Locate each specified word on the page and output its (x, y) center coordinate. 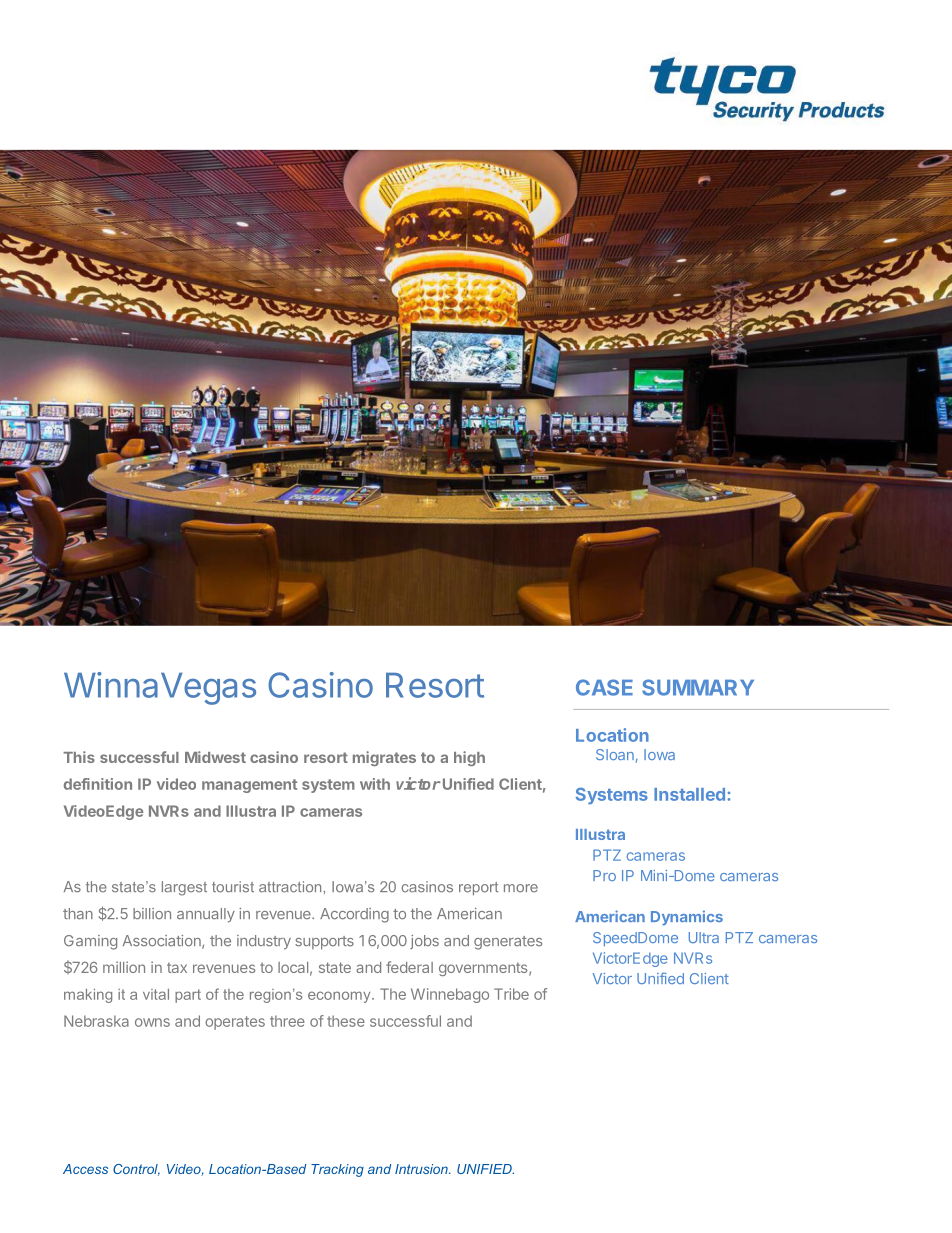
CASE (604, 687)
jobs (424, 942)
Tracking (337, 1170)
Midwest (215, 757)
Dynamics (687, 917)
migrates (384, 758)
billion (152, 914)
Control (136, 1170)
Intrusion (422, 1169)
